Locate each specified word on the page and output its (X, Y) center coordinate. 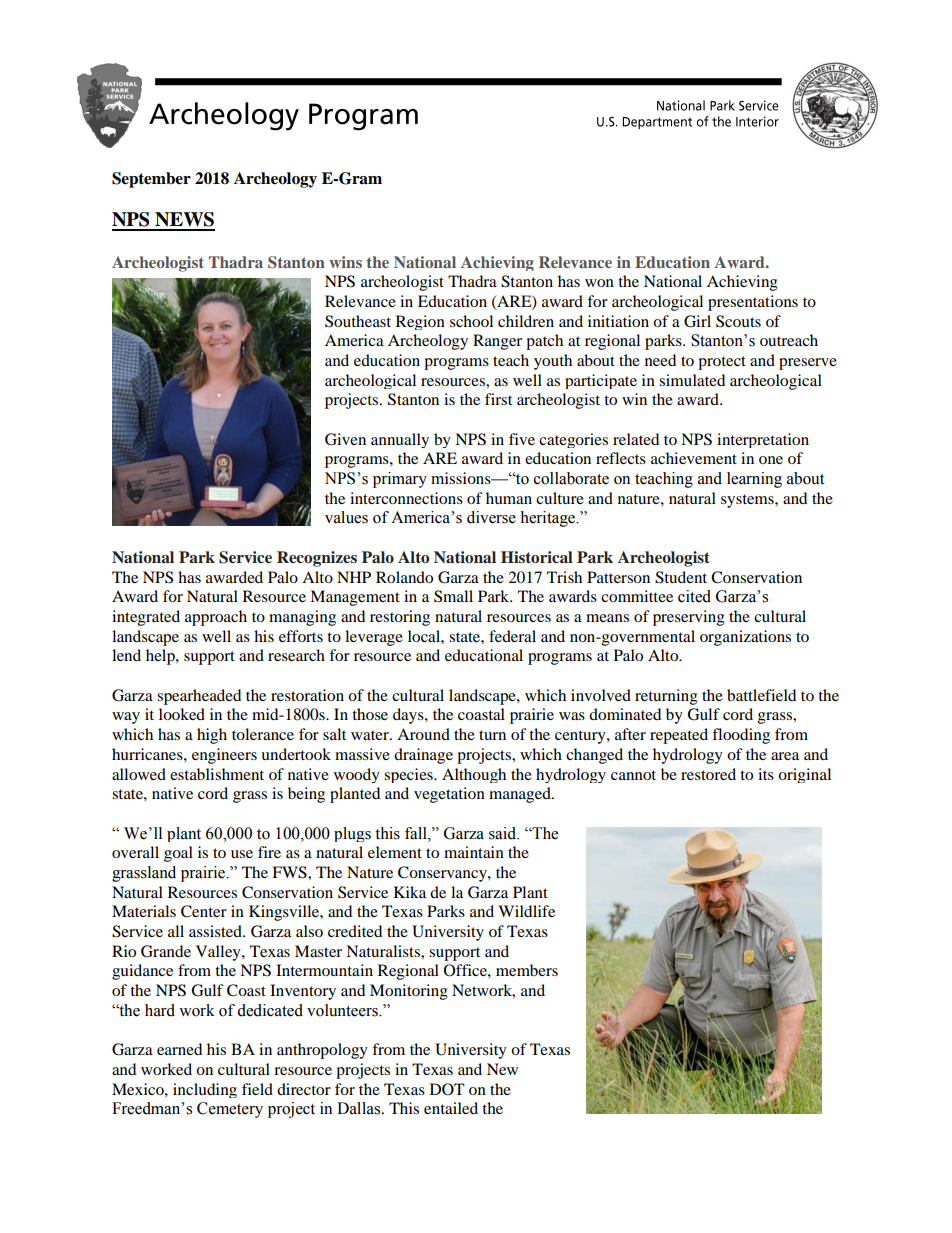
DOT (447, 1089)
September (151, 180)
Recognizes (317, 559)
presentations (753, 303)
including (205, 1090)
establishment (217, 774)
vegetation (449, 795)
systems (748, 501)
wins (345, 262)
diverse (491, 517)
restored (708, 774)
